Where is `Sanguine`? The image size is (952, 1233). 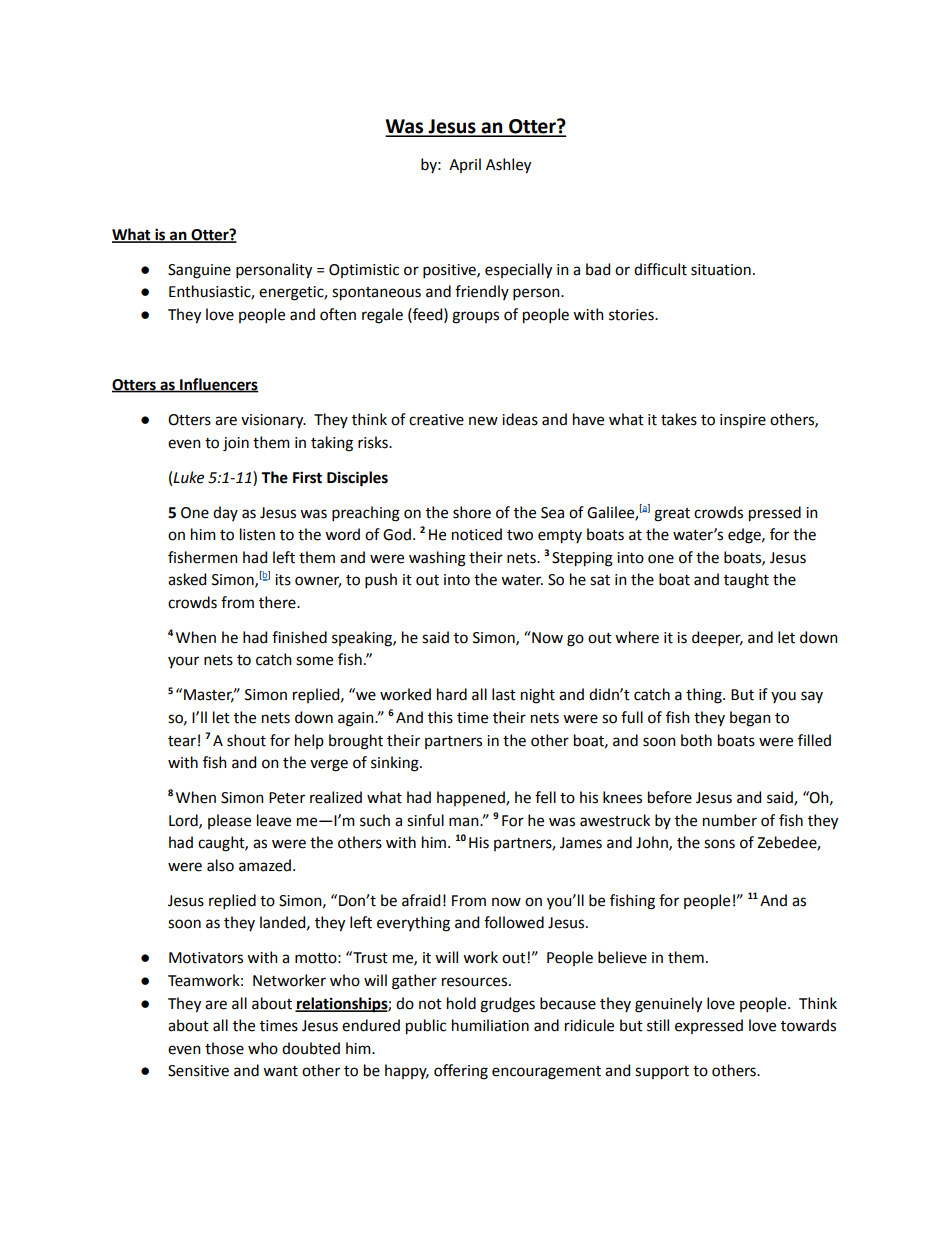 Sanguine is located at coordinates (199, 271).
